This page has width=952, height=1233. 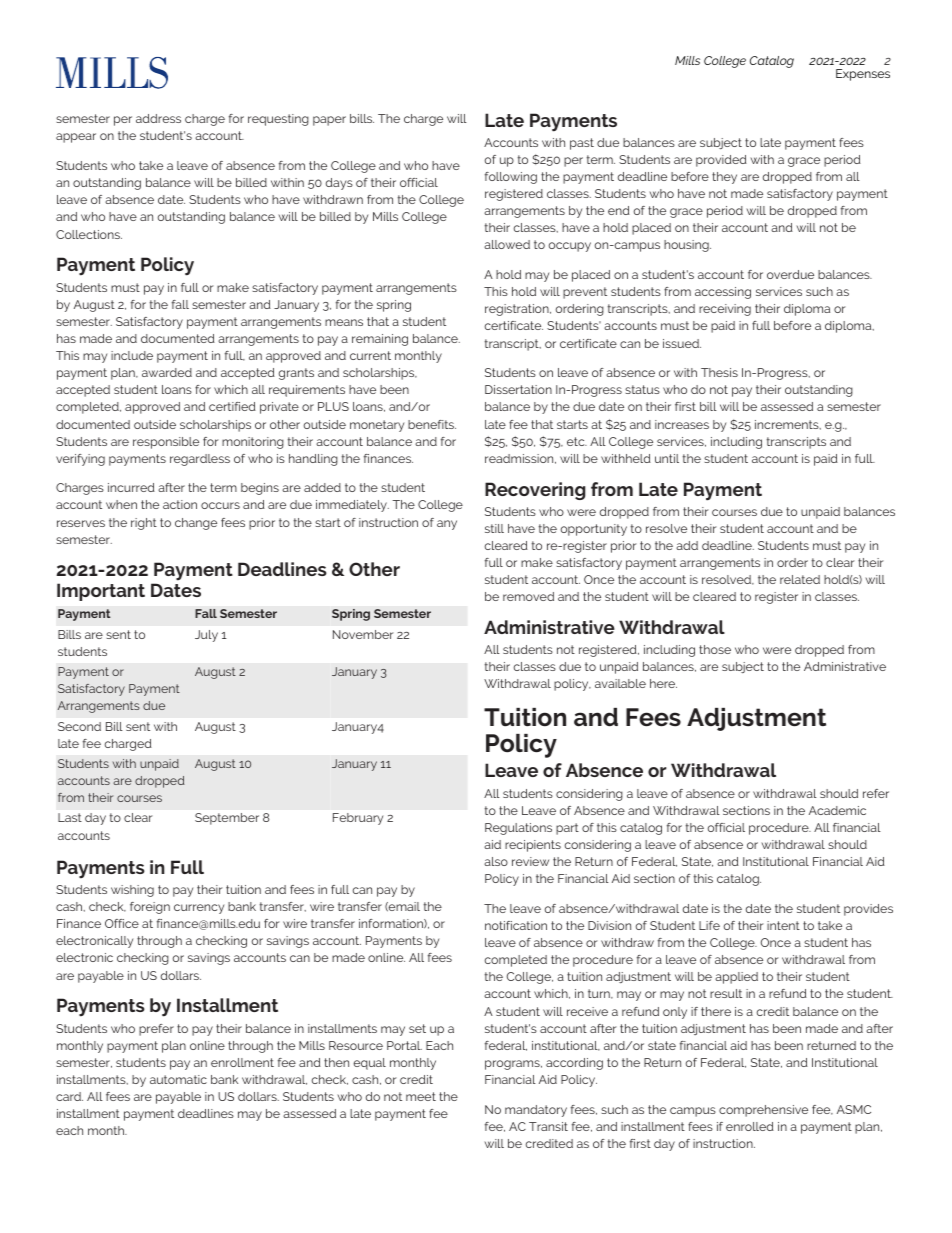 What do you see at coordinates (166, 443) in the page?
I see `responsible` at bounding box center [166, 443].
